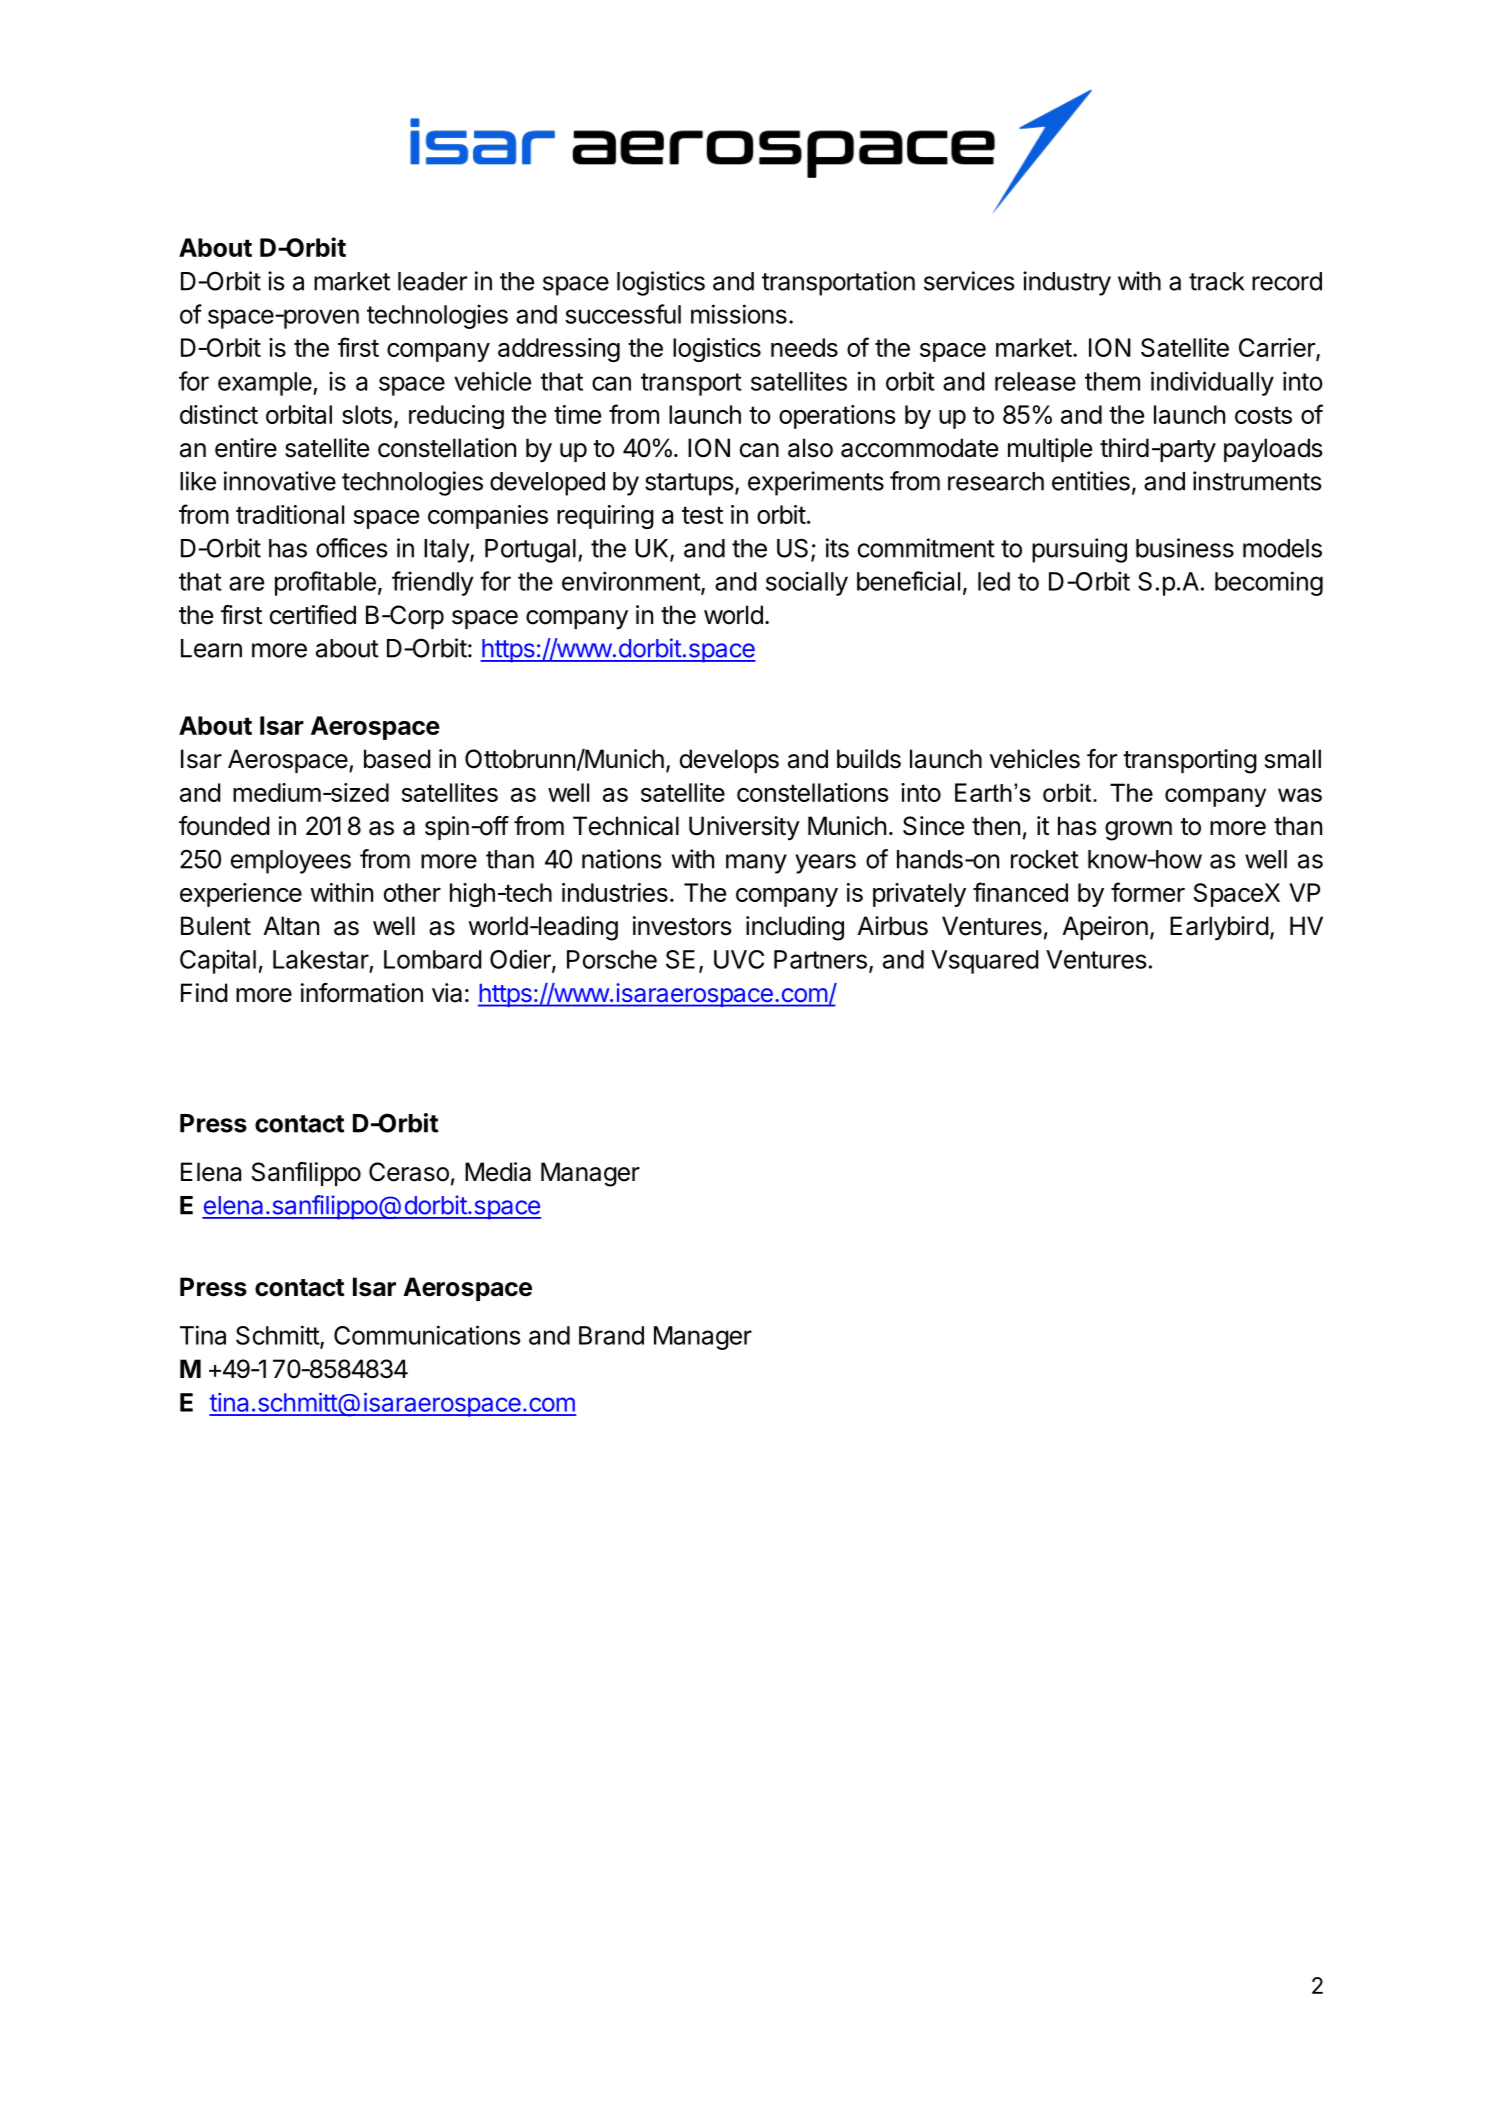  I want to click on former, so click(1148, 892).
